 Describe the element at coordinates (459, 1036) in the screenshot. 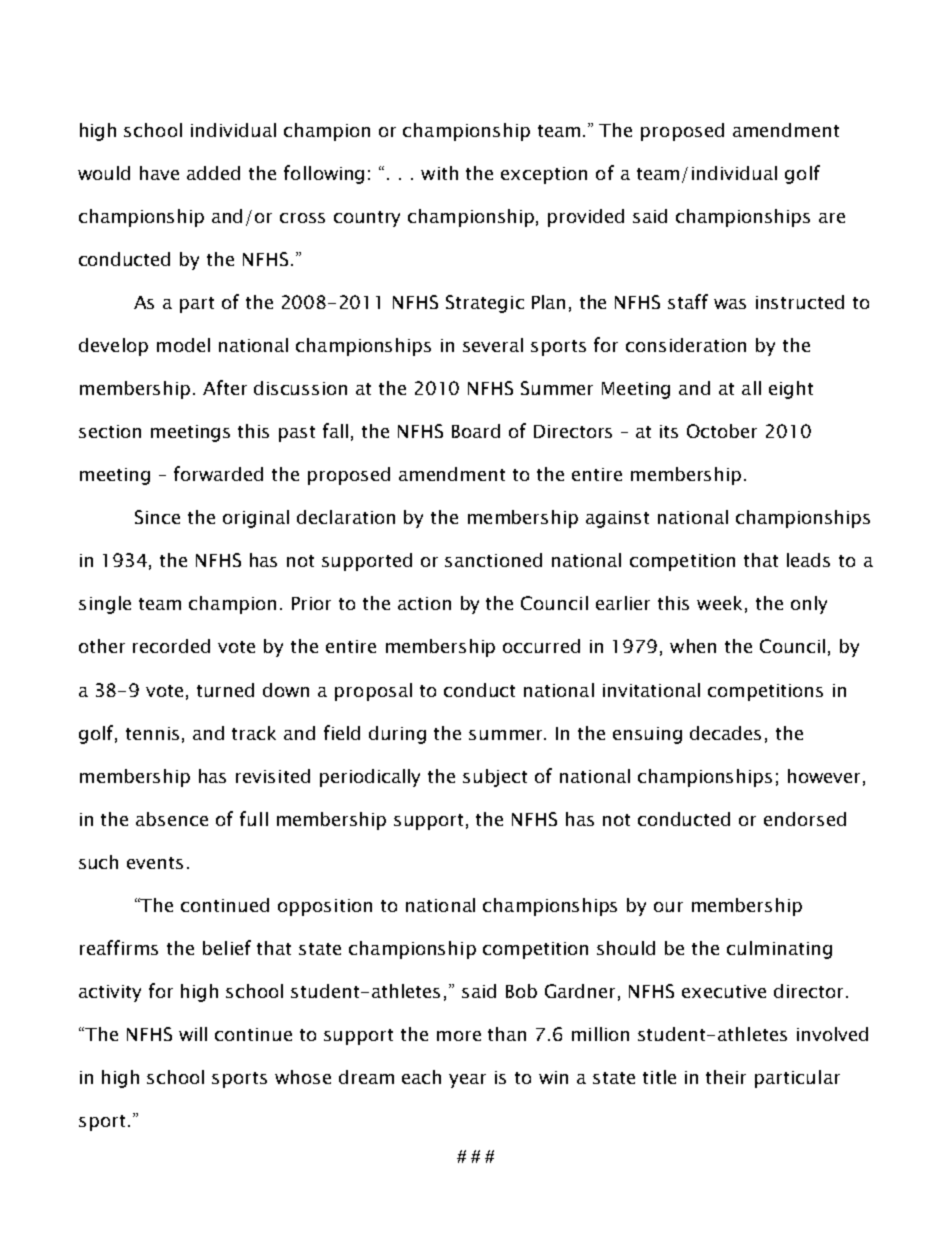

I see `more` at that location.
